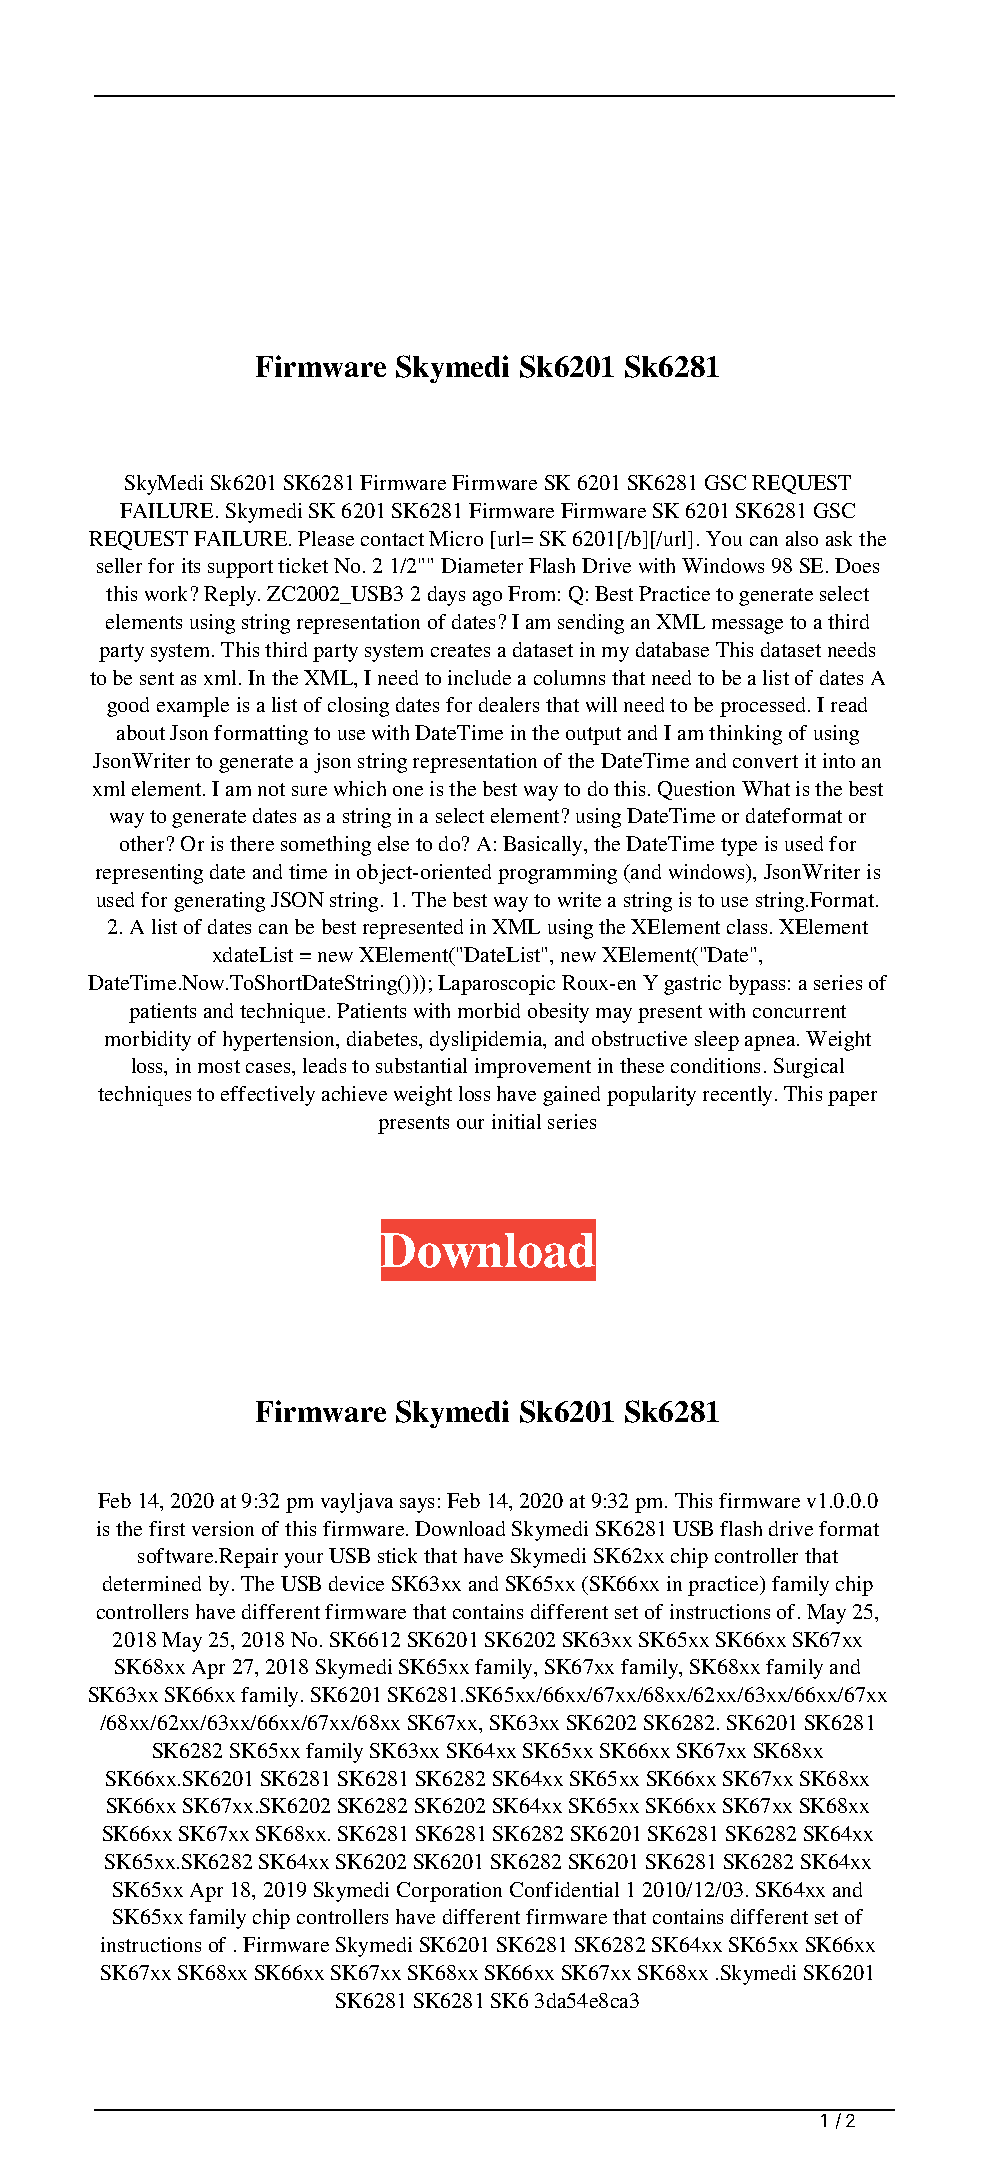 The width and height of the image is (989, 2173). What do you see at coordinates (223, 1528) in the image?
I see `version` at bounding box center [223, 1528].
